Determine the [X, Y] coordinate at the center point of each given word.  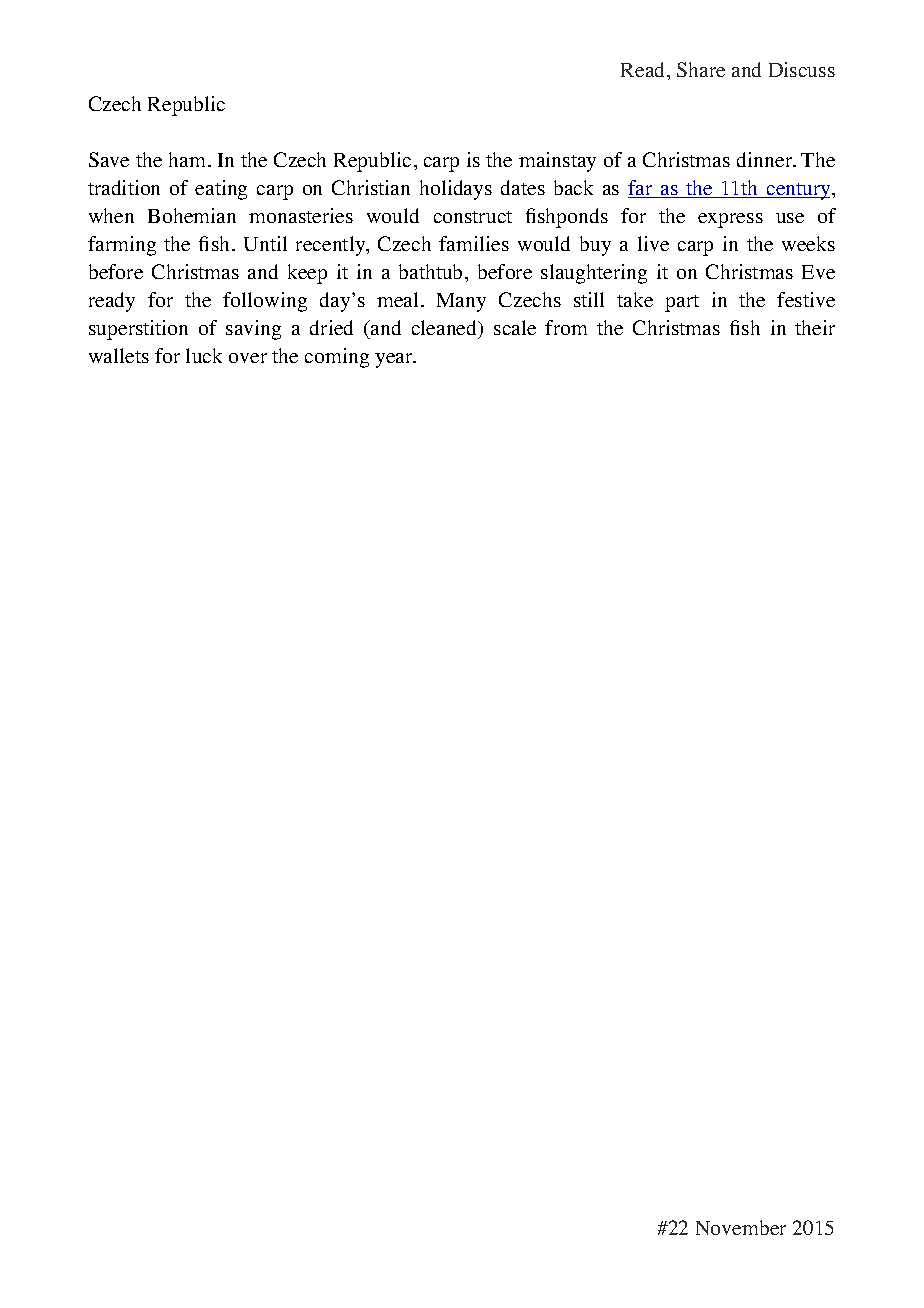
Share [701, 69]
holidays [456, 190]
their [815, 327]
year [395, 360]
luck [204, 355]
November [741, 1227]
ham [187, 159]
